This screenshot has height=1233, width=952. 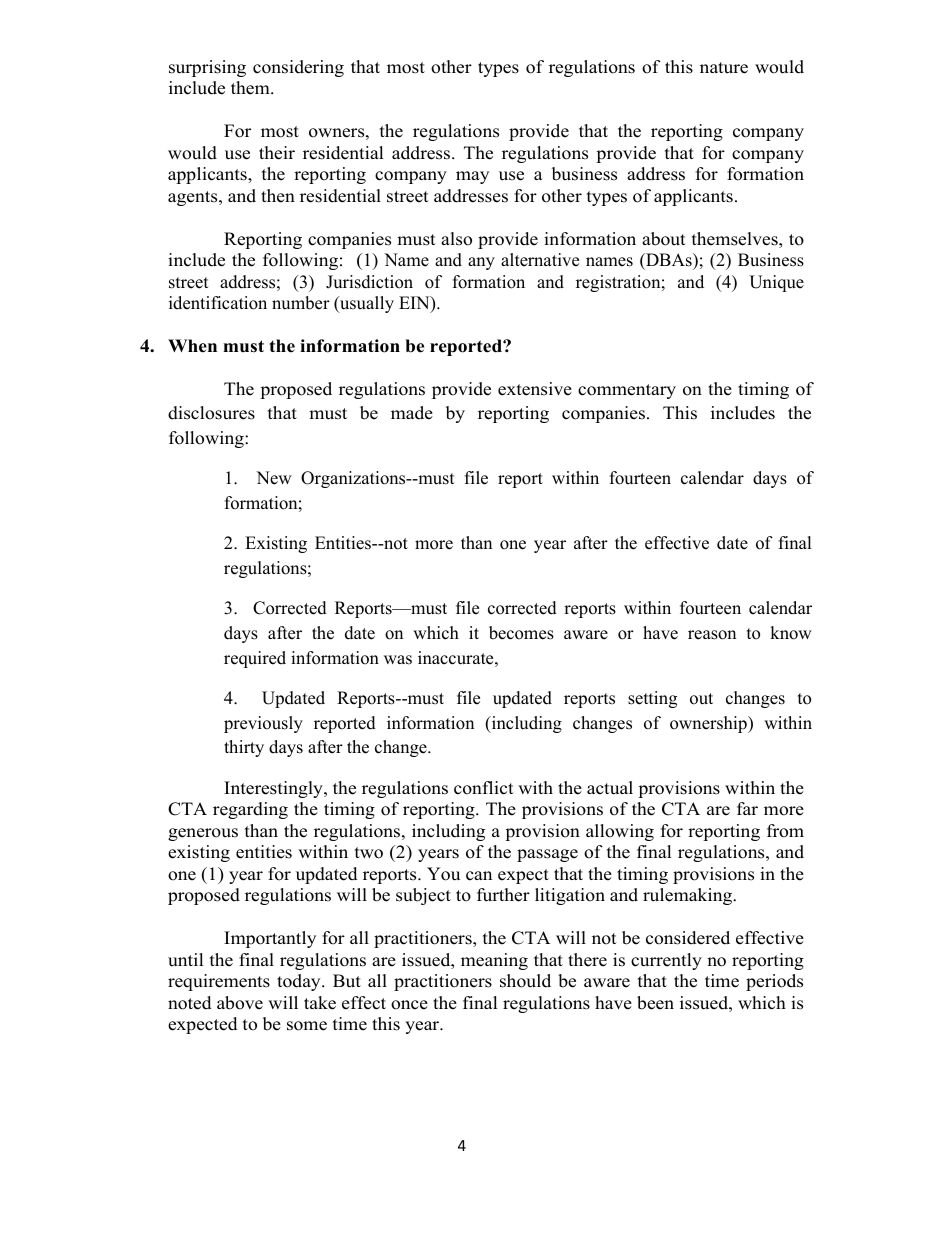 I want to click on above, so click(x=240, y=1003).
